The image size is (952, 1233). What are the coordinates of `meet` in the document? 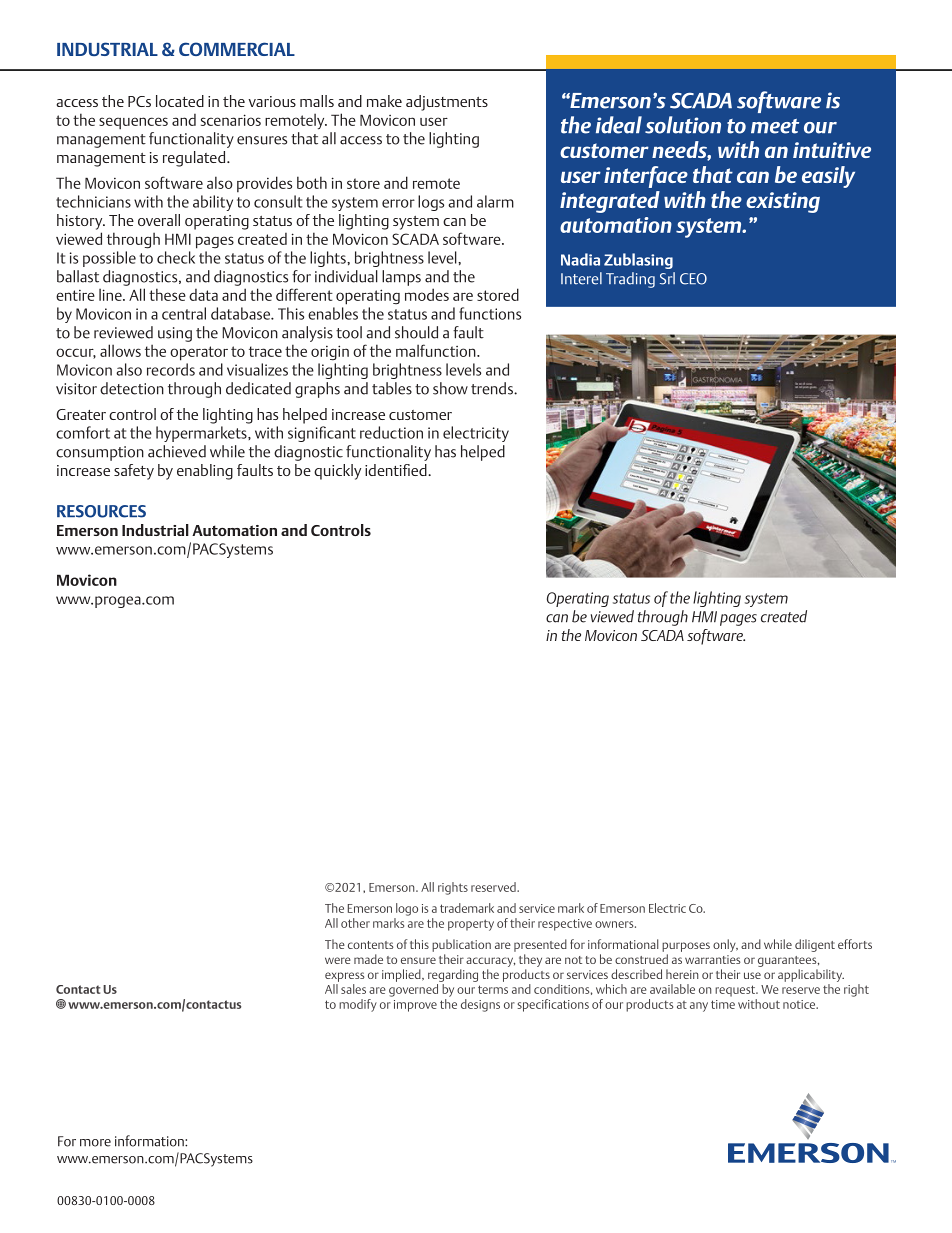 It's located at (775, 126).
